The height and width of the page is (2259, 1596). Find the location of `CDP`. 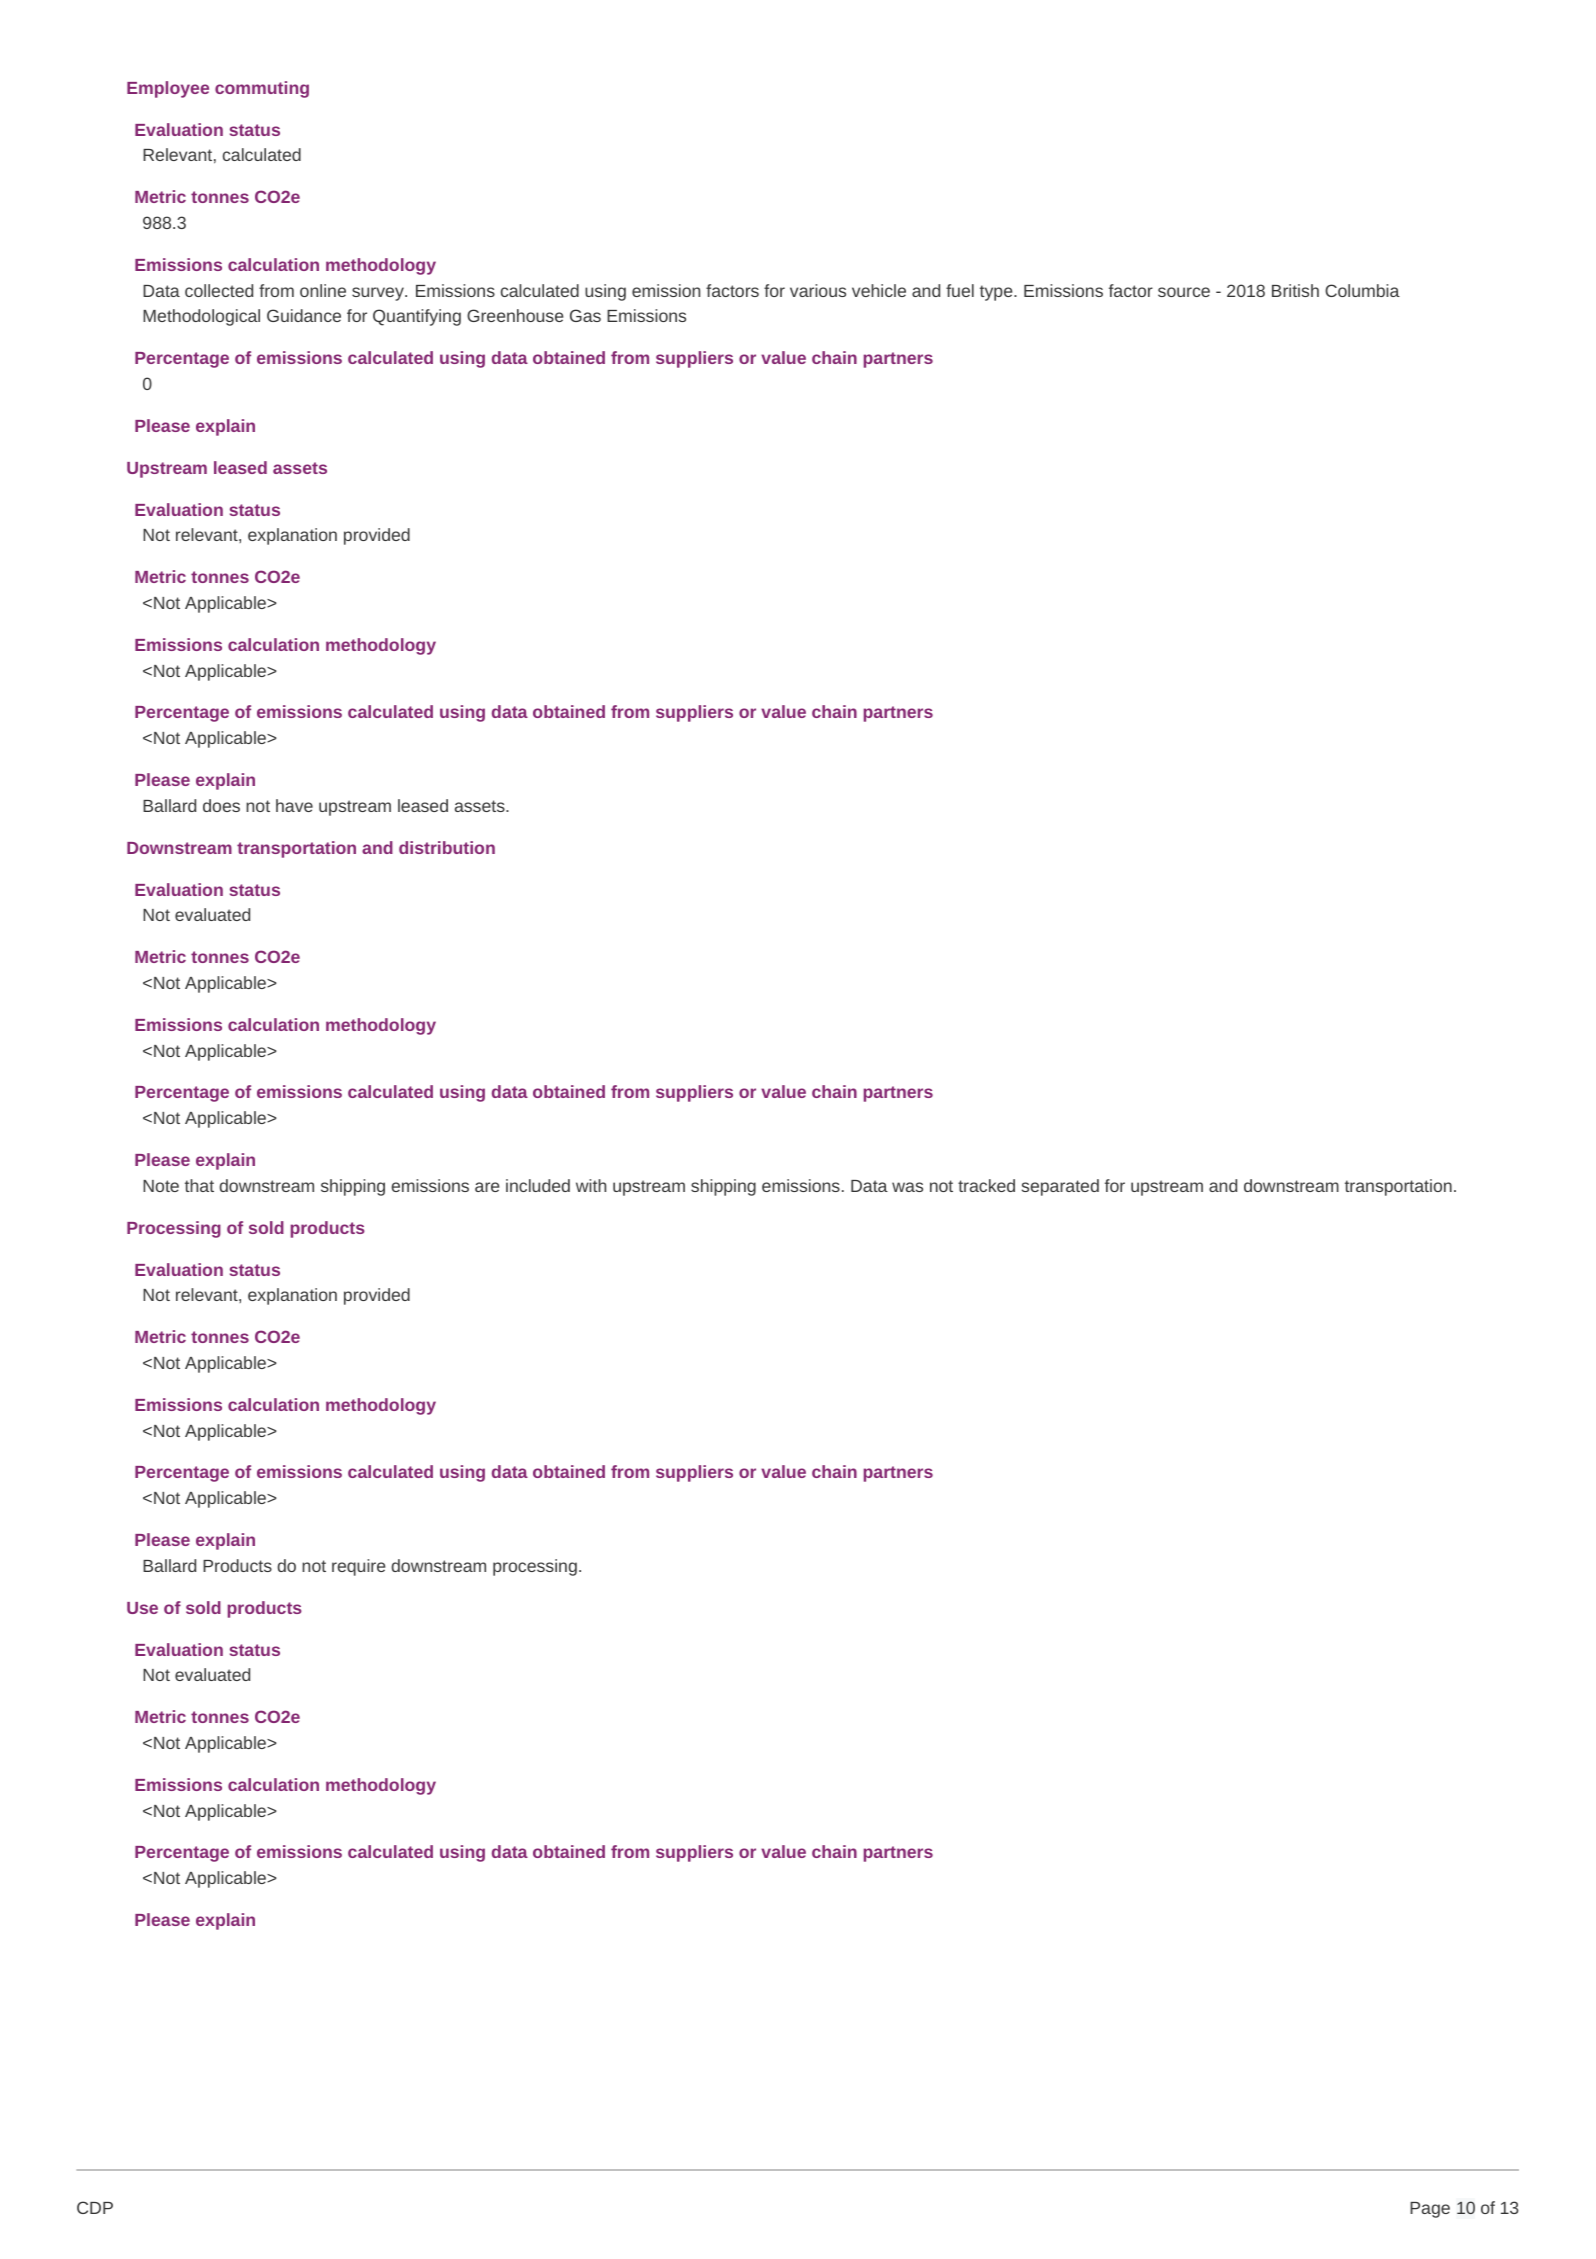

CDP is located at coordinates (95, 2207).
